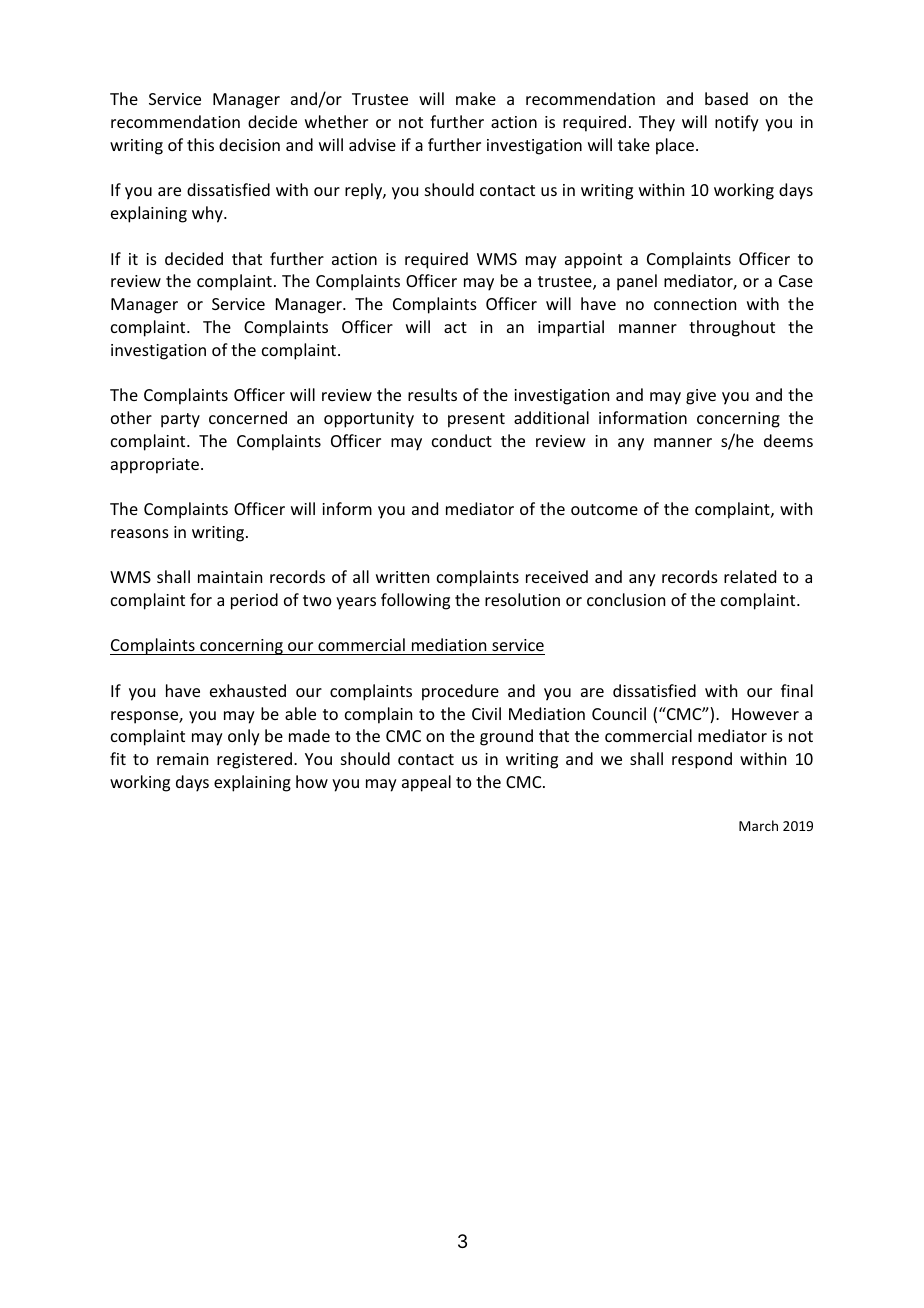 The height and width of the image is (1308, 924). What do you see at coordinates (426, 783) in the image?
I see `appeal` at bounding box center [426, 783].
